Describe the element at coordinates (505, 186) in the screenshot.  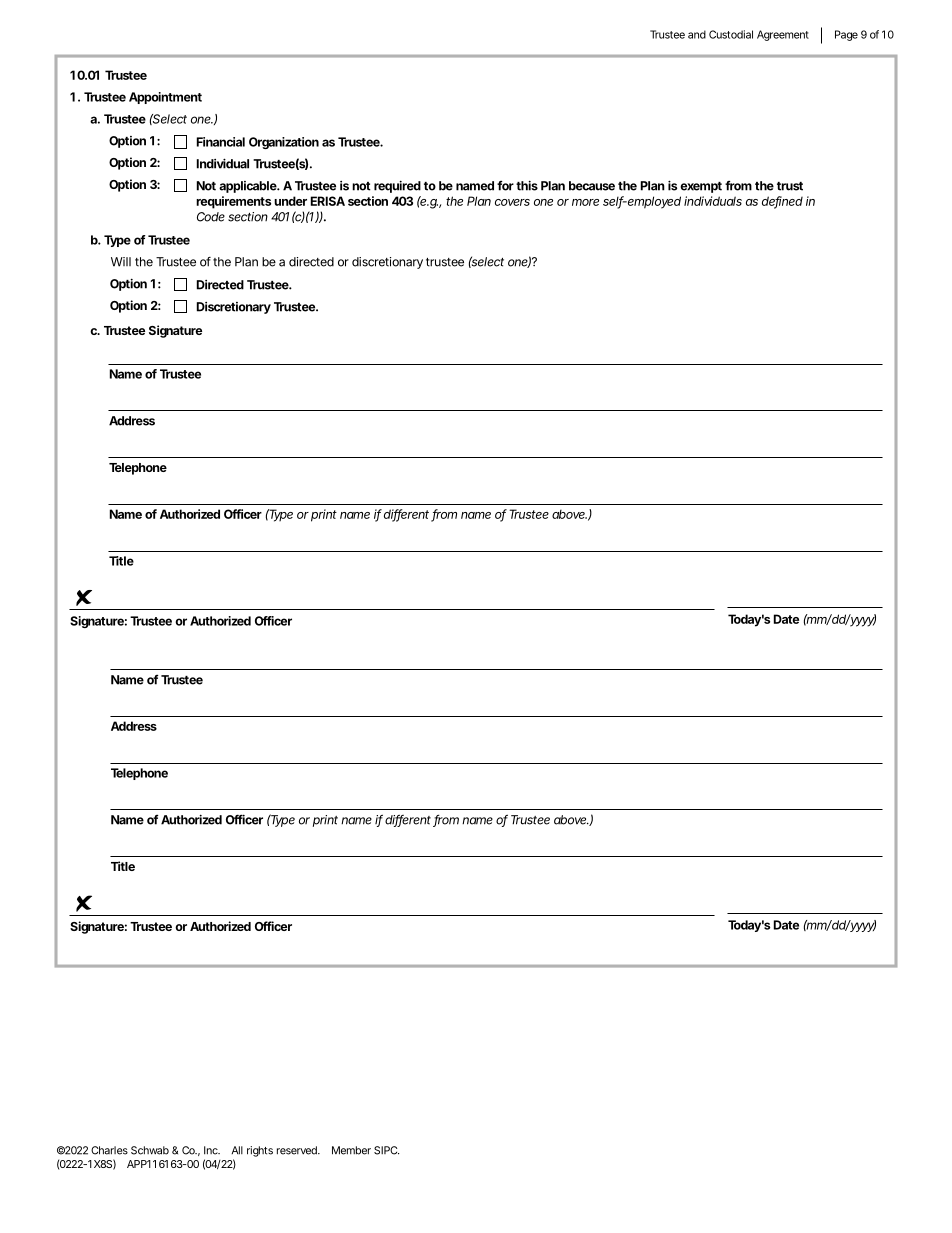
I see `for` at that location.
